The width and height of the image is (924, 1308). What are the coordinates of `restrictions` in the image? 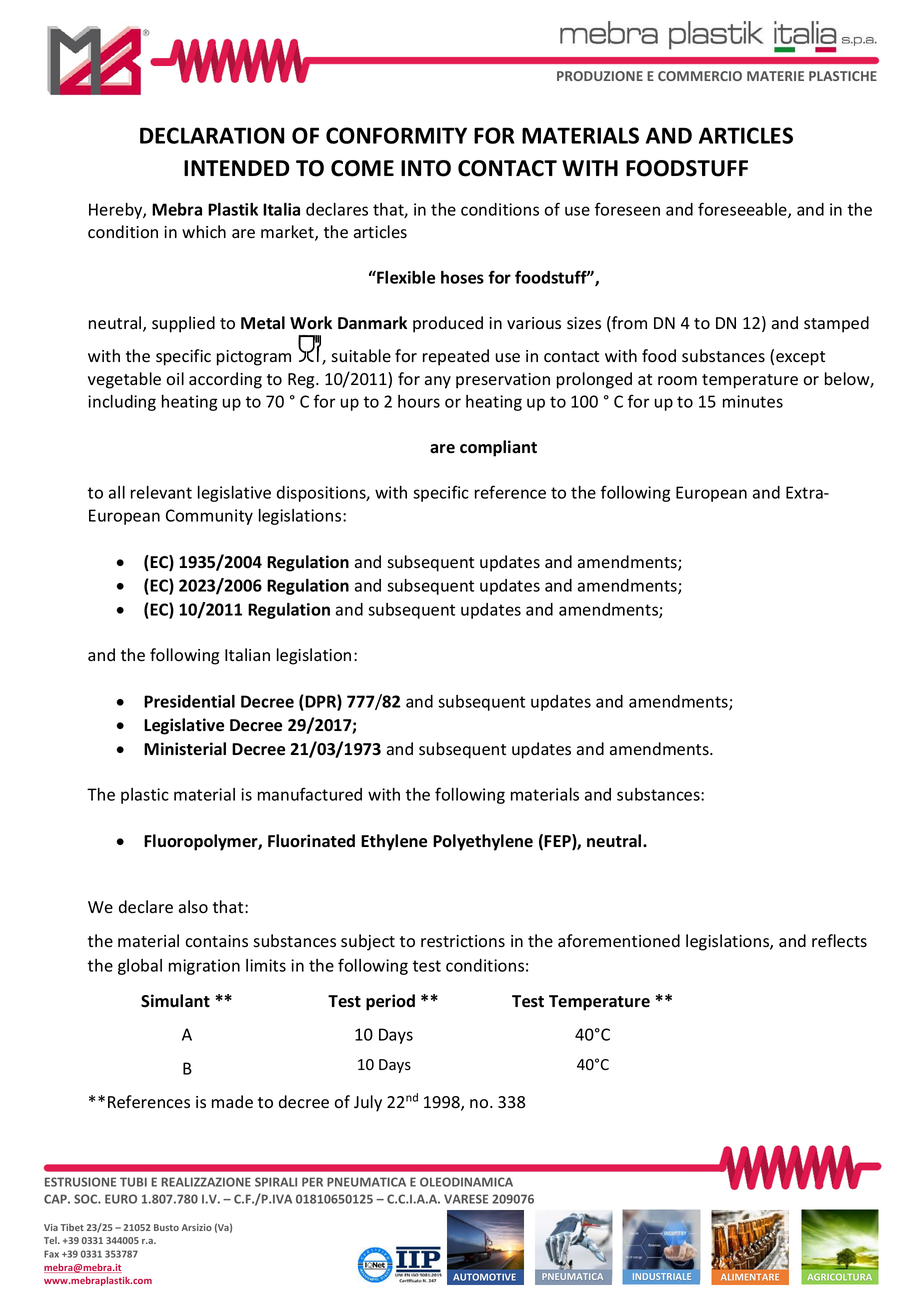 It's located at (463, 941).
